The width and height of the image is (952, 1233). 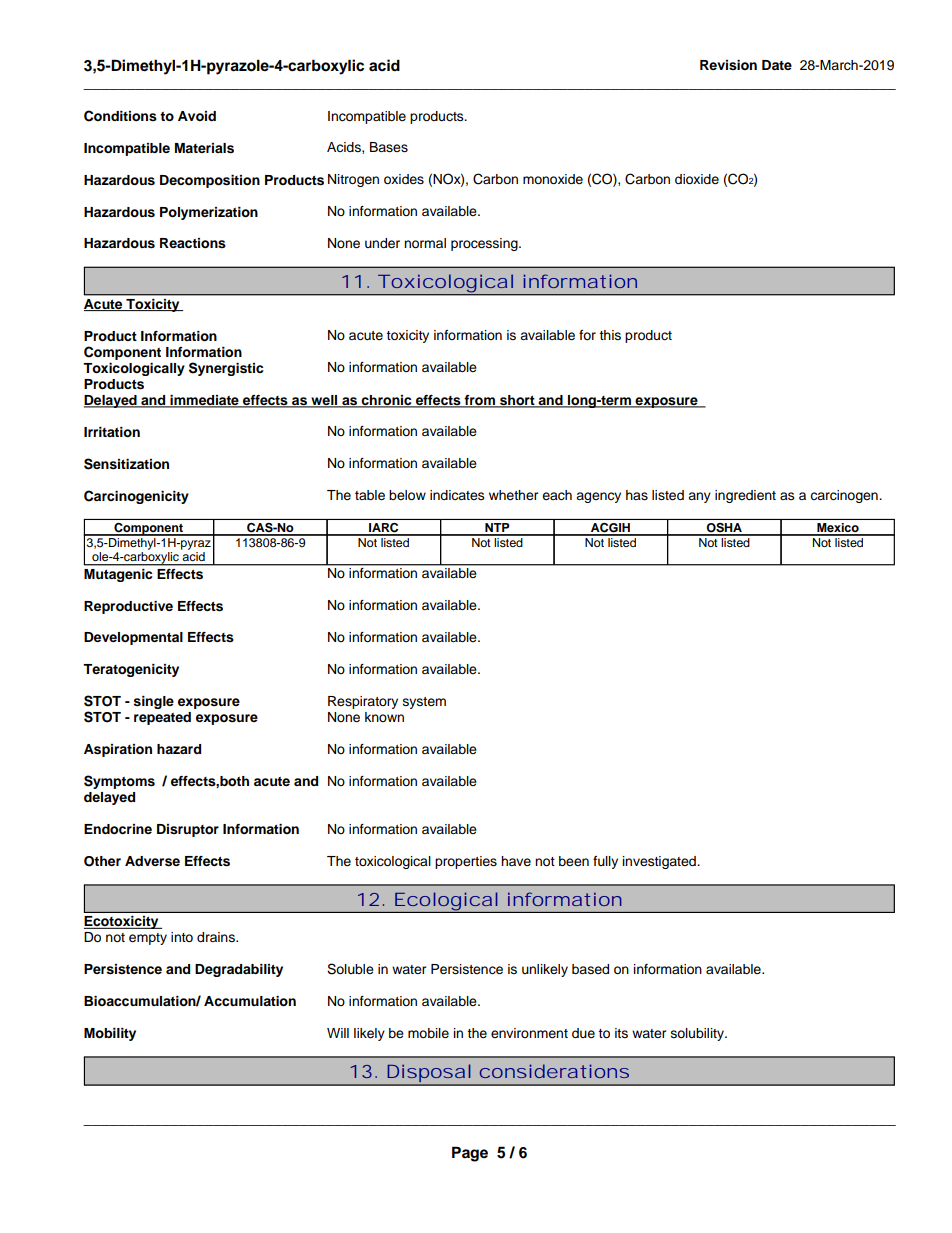 What do you see at coordinates (389, 147) in the image?
I see `Bases` at bounding box center [389, 147].
